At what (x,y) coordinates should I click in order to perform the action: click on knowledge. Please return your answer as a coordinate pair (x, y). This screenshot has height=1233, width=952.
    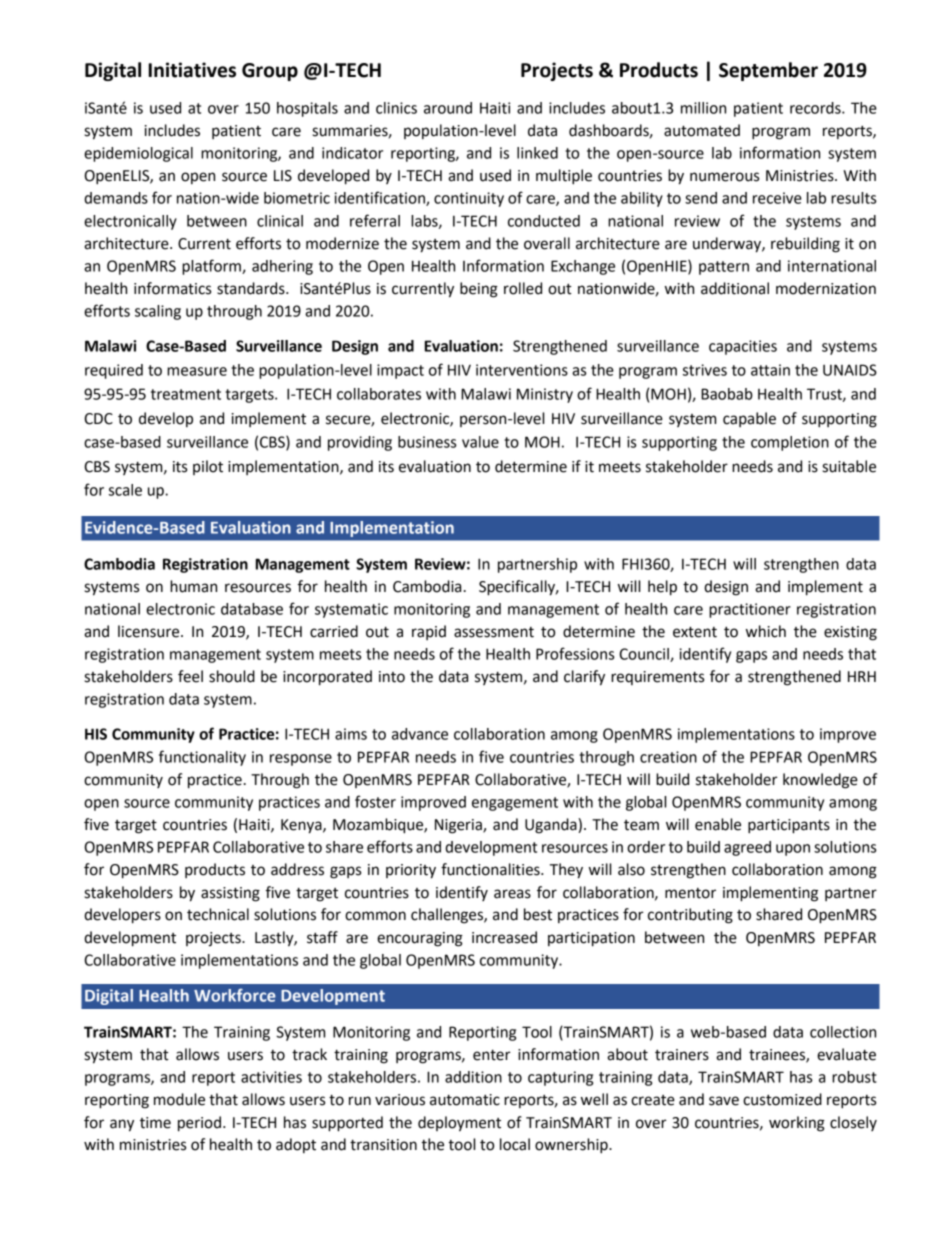
    Looking at the image, I should click on (820, 781).
